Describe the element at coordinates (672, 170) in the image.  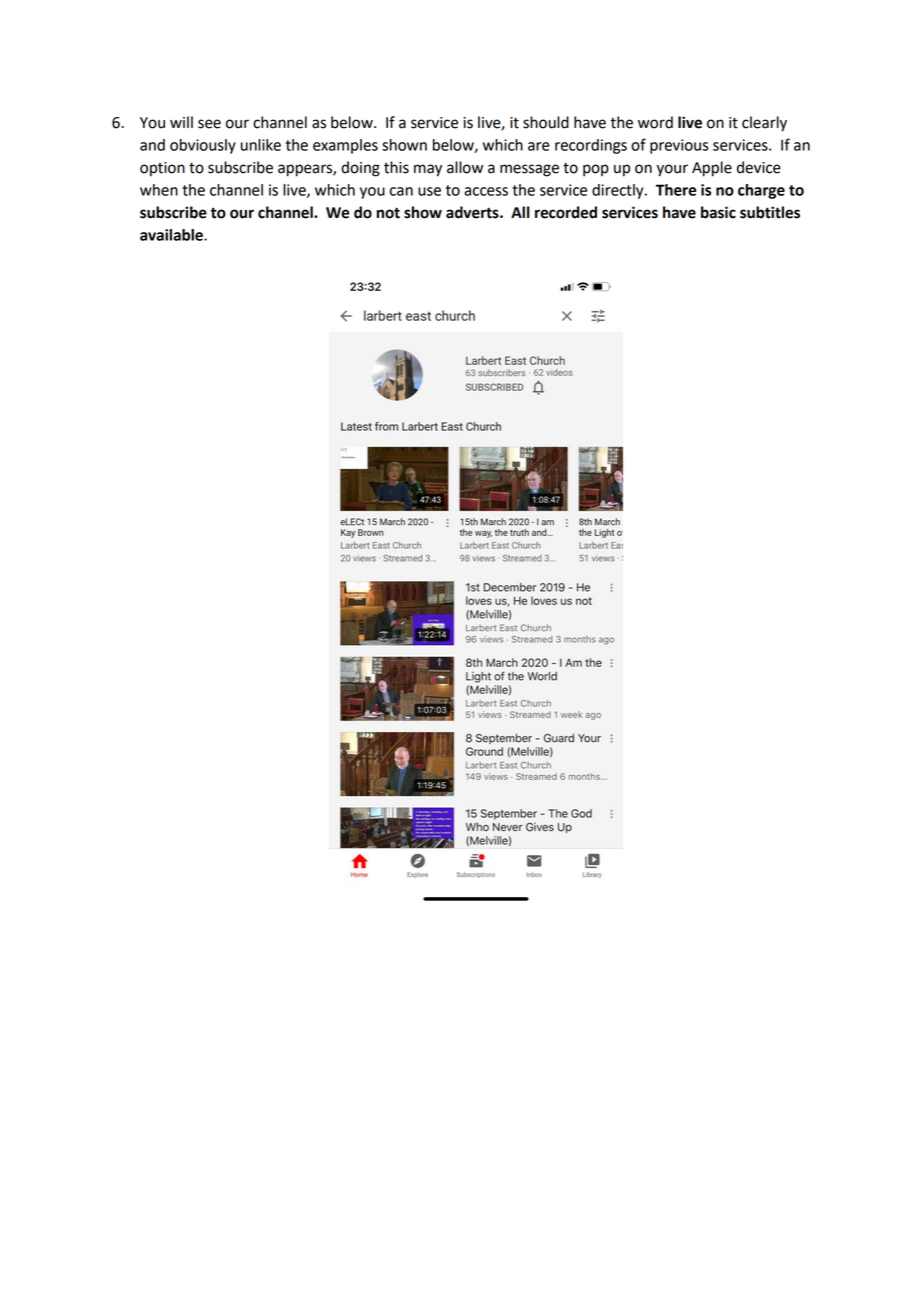
I see `your` at that location.
